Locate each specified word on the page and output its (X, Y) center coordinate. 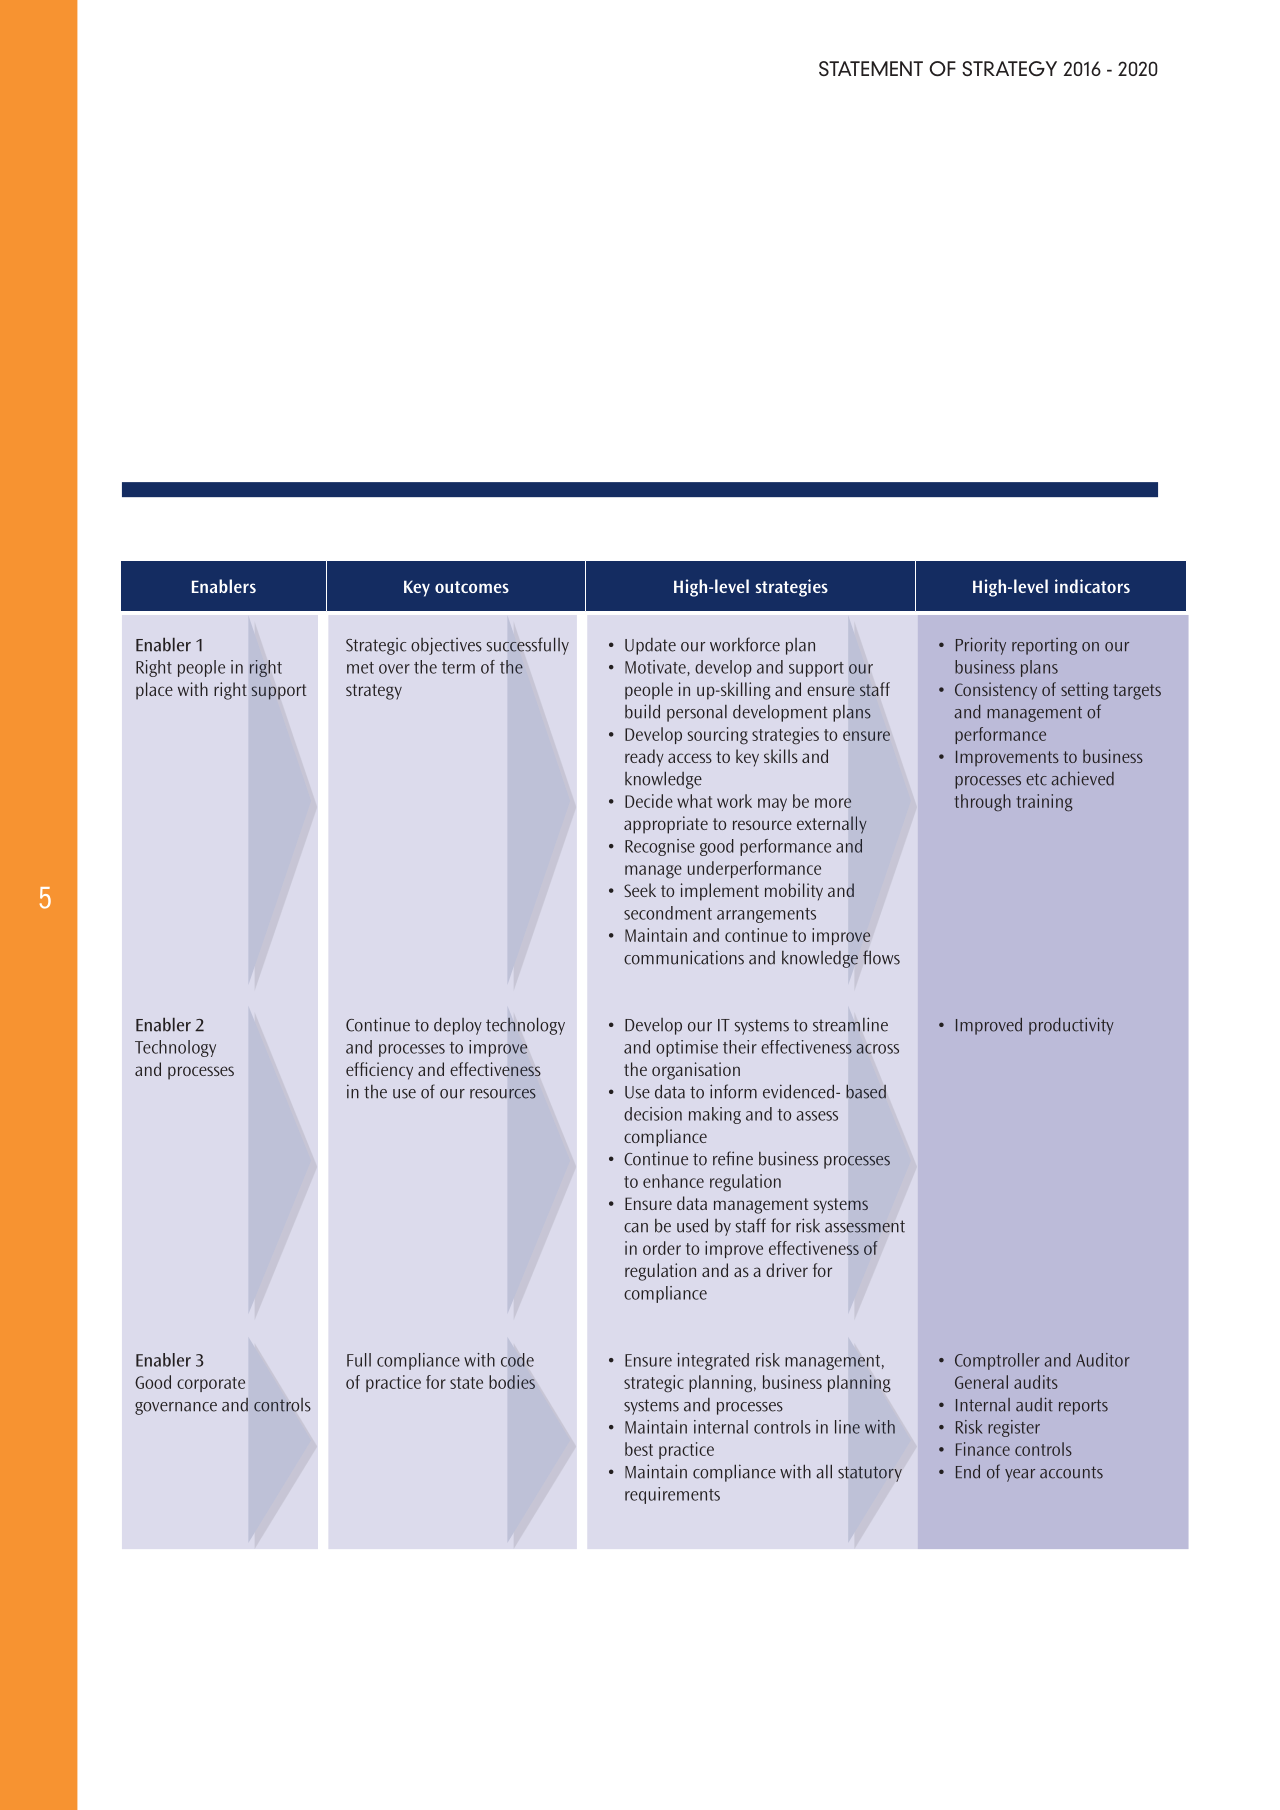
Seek (640, 890)
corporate (211, 1384)
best (639, 1449)
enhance (673, 1181)
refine (733, 1158)
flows (881, 957)
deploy (458, 1026)
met (360, 668)
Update (650, 646)
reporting (1044, 646)
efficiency (379, 1071)
